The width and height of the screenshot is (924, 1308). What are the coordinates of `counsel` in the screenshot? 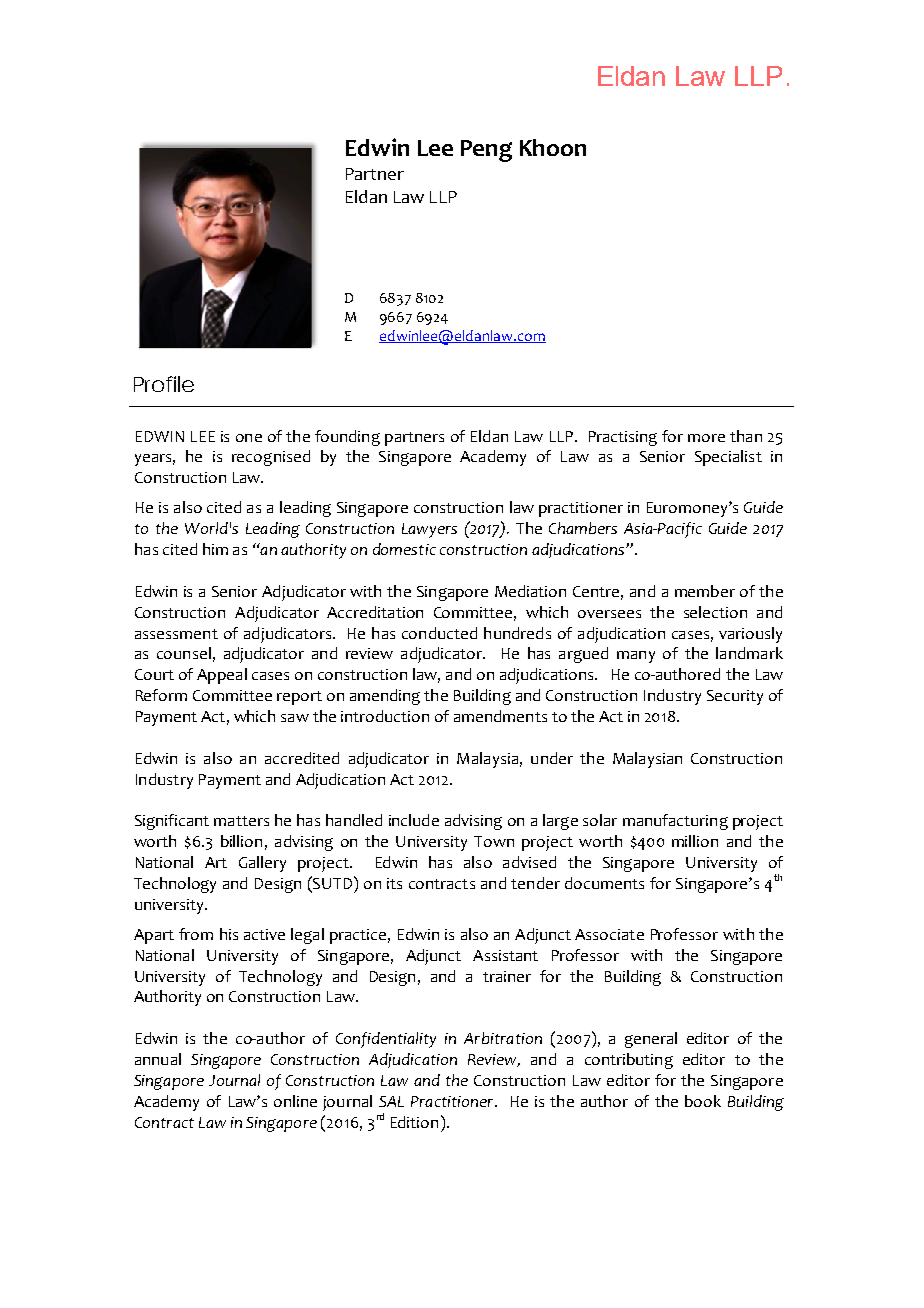 It's located at (184, 653).
